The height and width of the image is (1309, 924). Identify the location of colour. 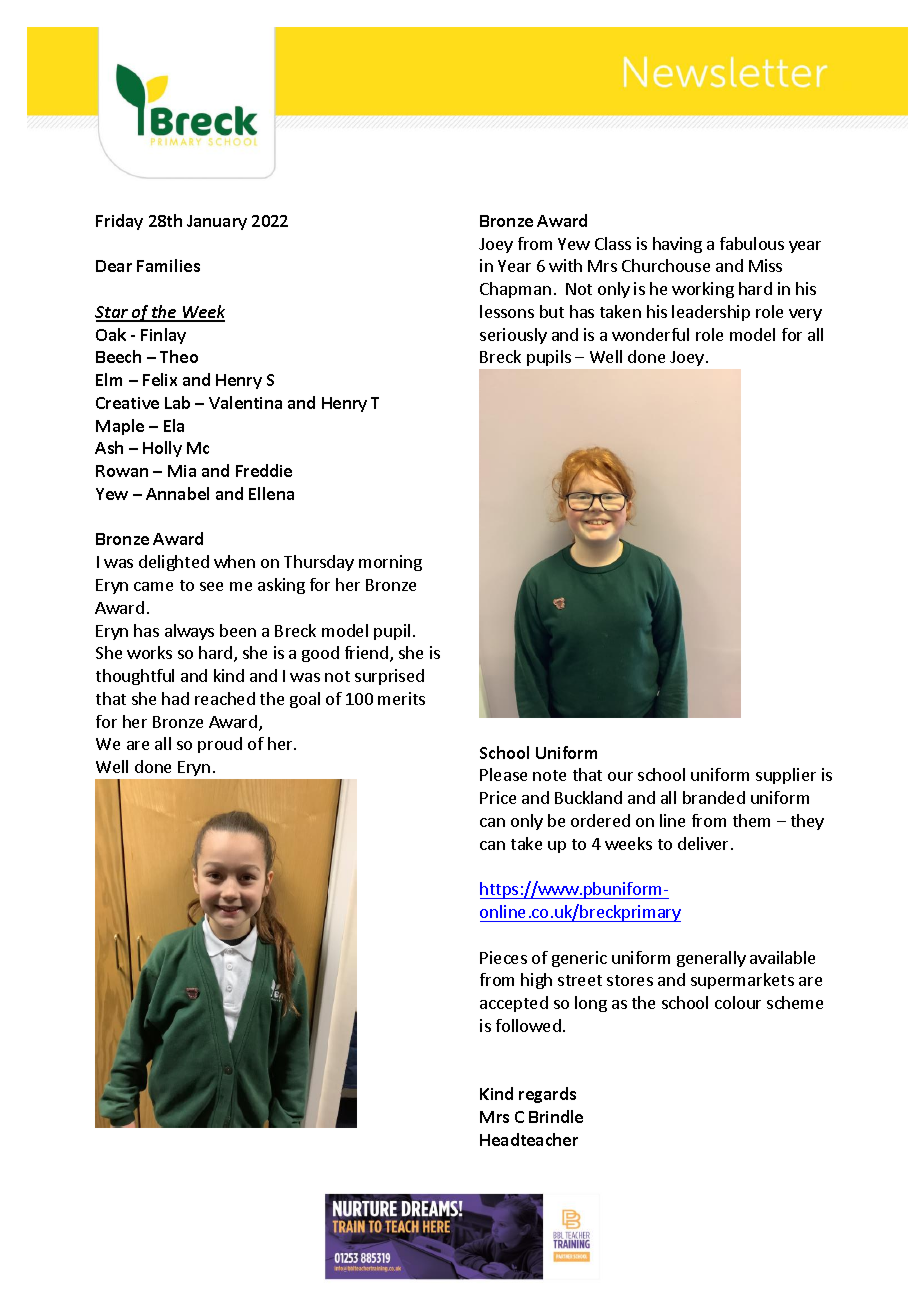
(738, 1002).
